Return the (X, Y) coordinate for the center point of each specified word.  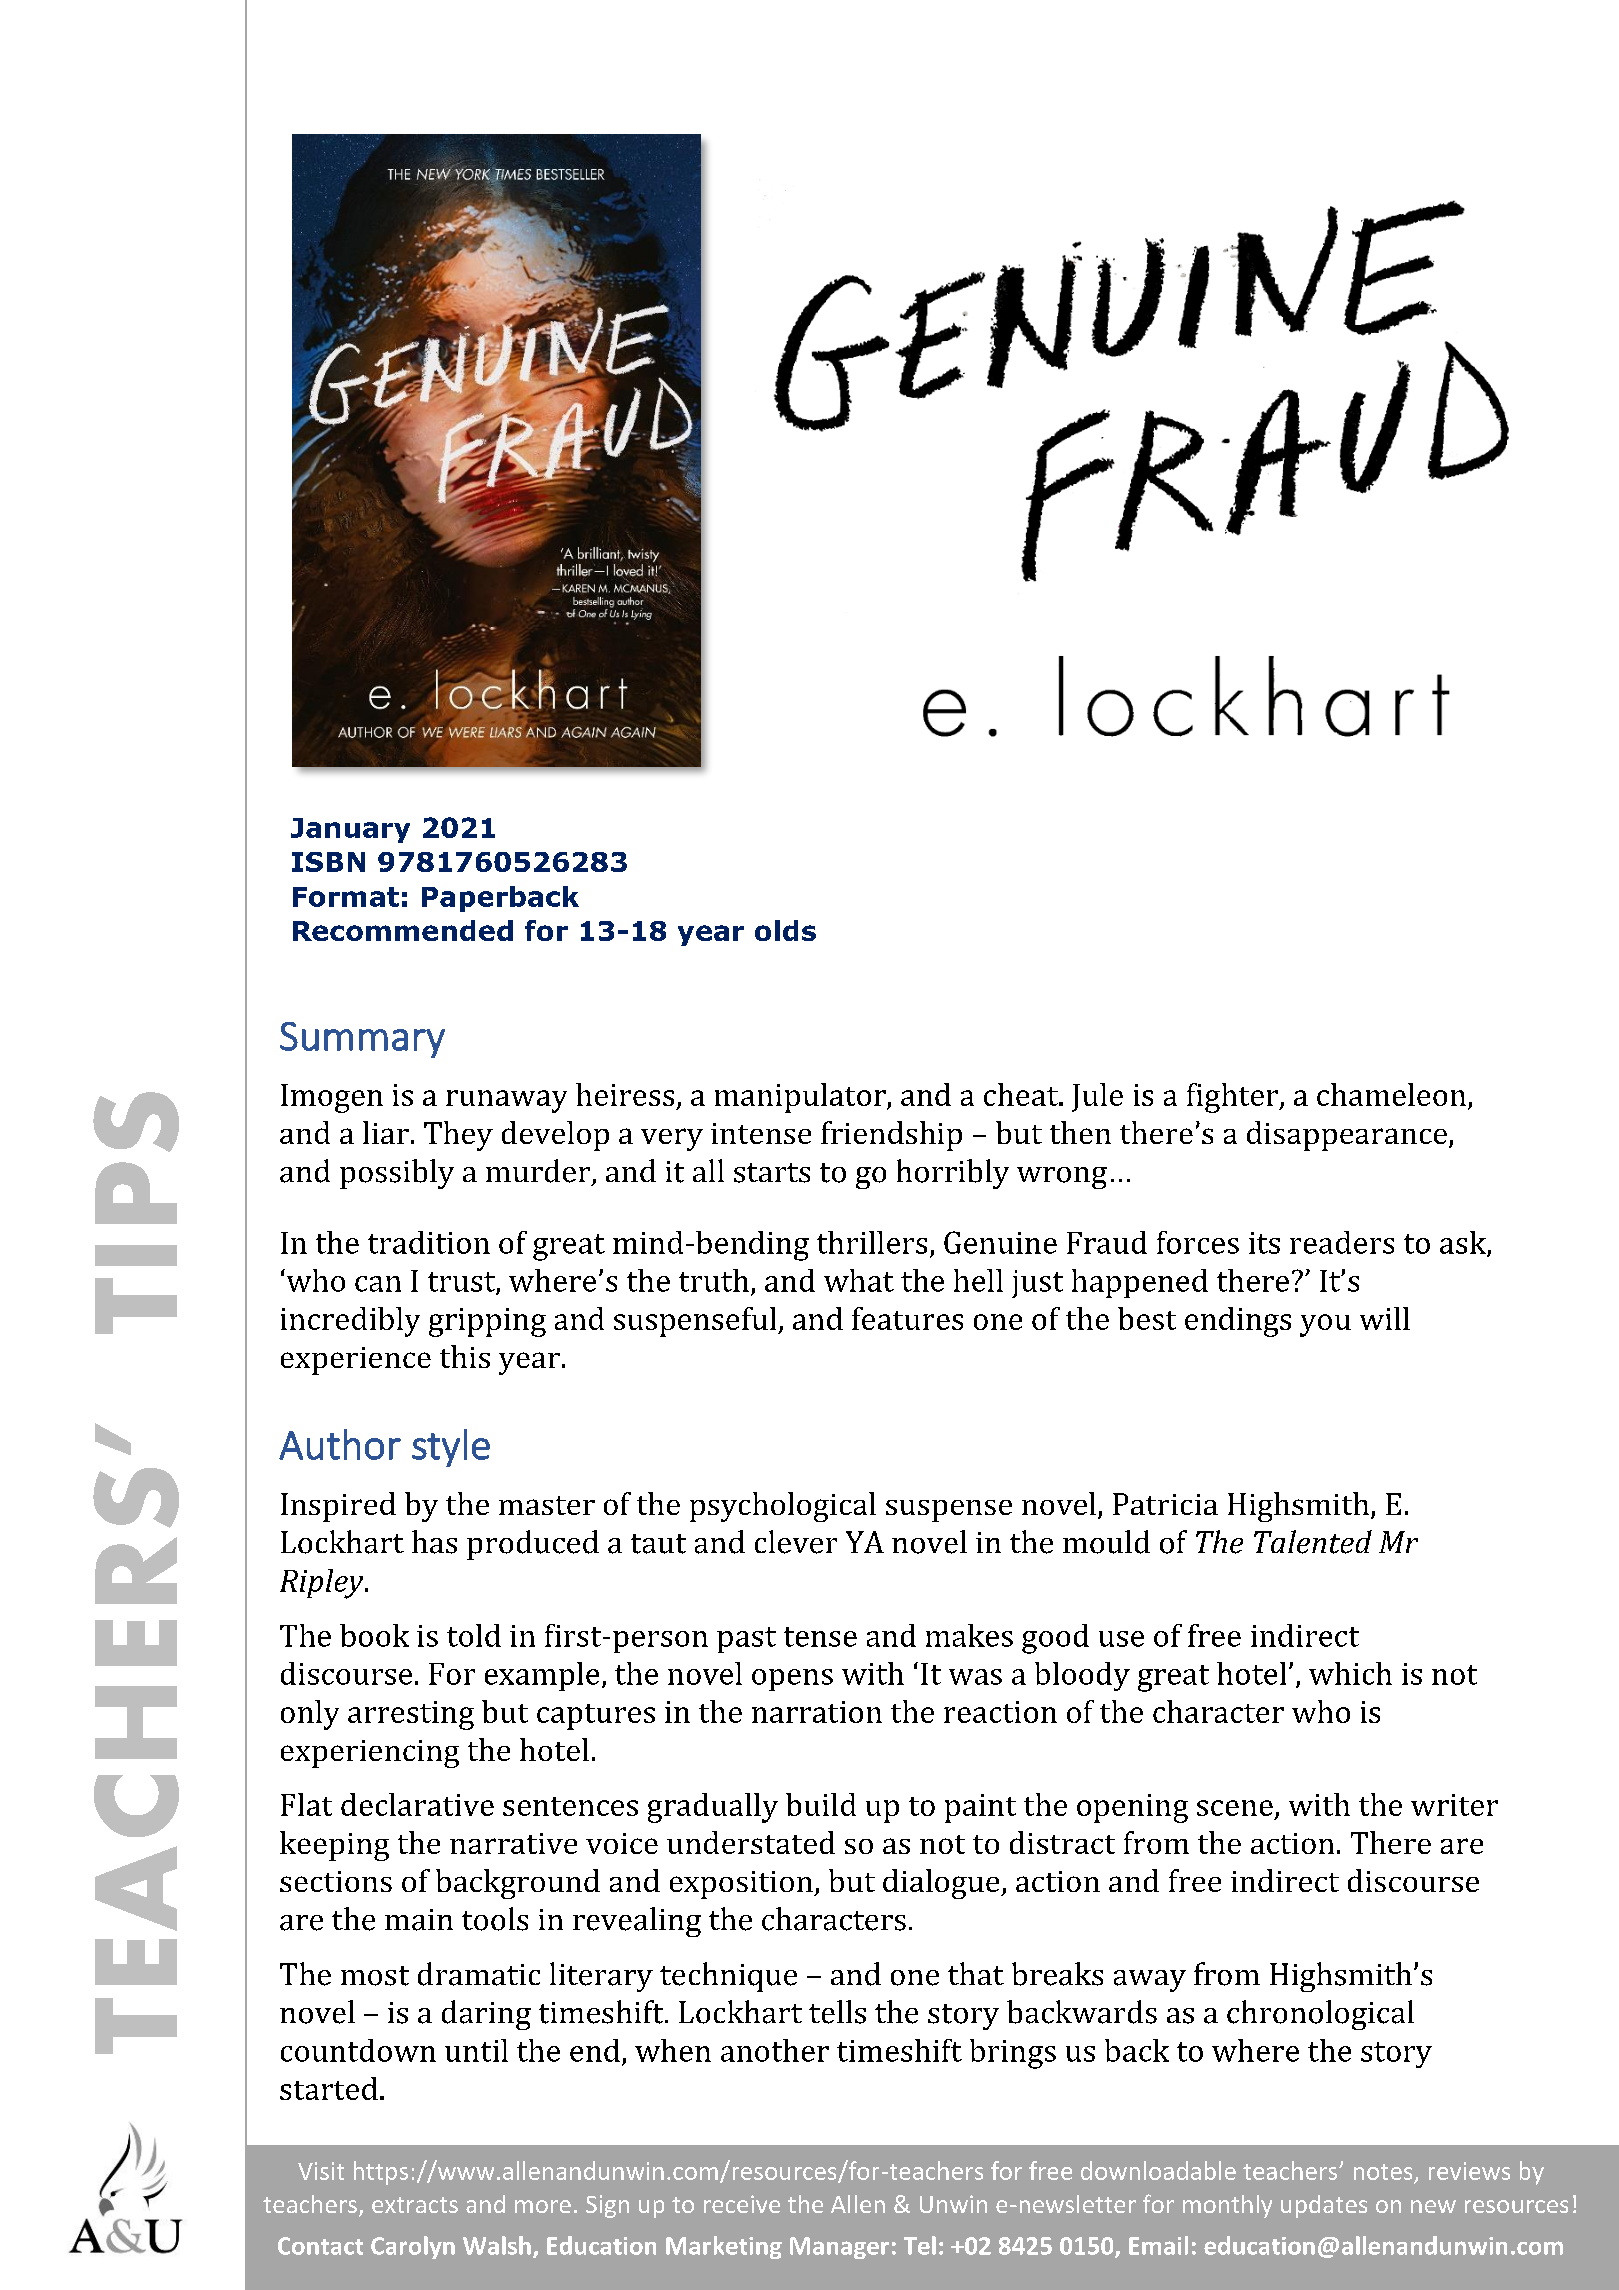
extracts (415, 2205)
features (907, 1318)
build (821, 1804)
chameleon (1393, 1096)
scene (1235, 1808)
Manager (839, 2248)
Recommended (403, 930)
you (1325, 1325)
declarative (417, 1804)
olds (785, 930)
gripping (487, 1322)
